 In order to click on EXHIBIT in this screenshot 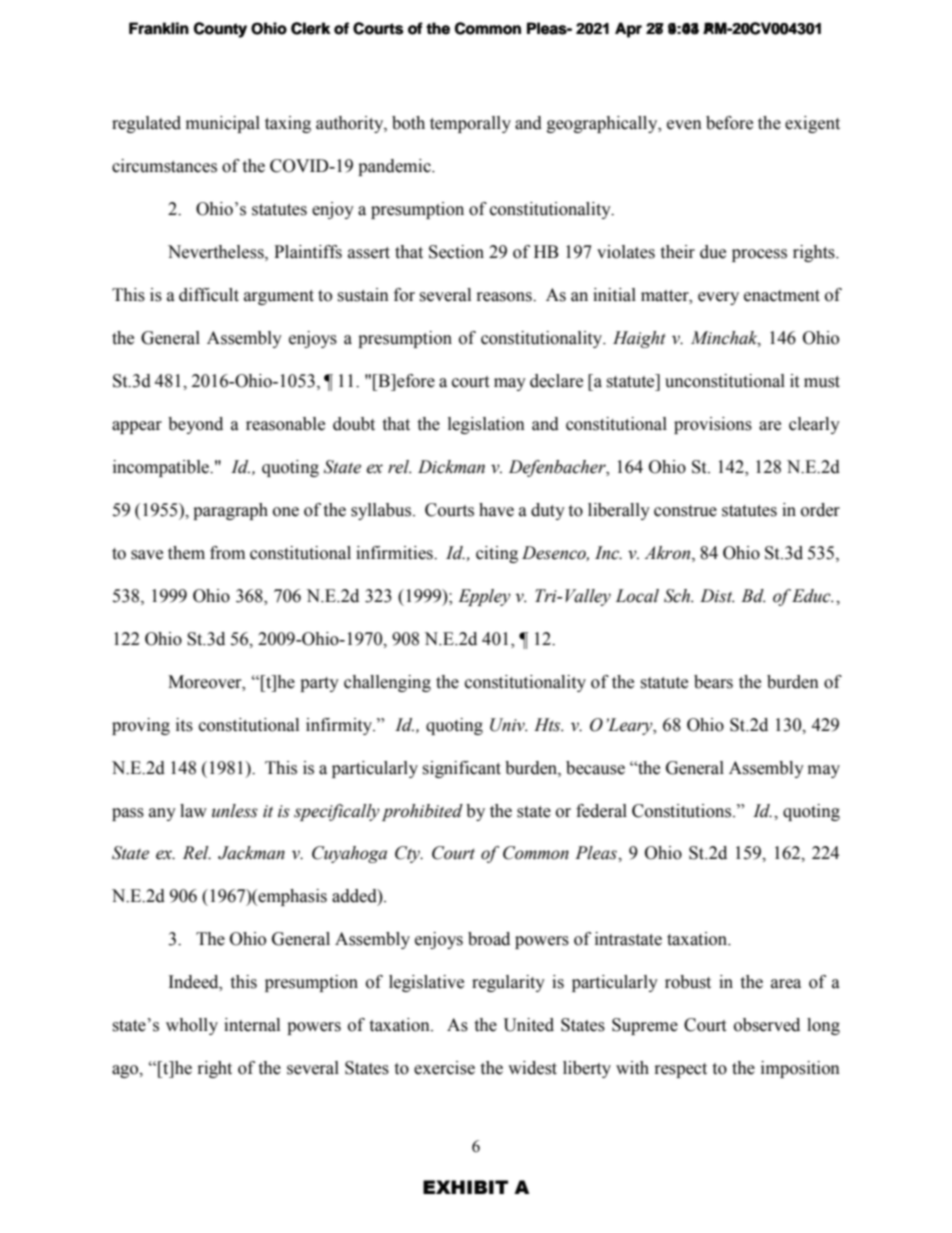, I will do `click(465, 1187)`.
